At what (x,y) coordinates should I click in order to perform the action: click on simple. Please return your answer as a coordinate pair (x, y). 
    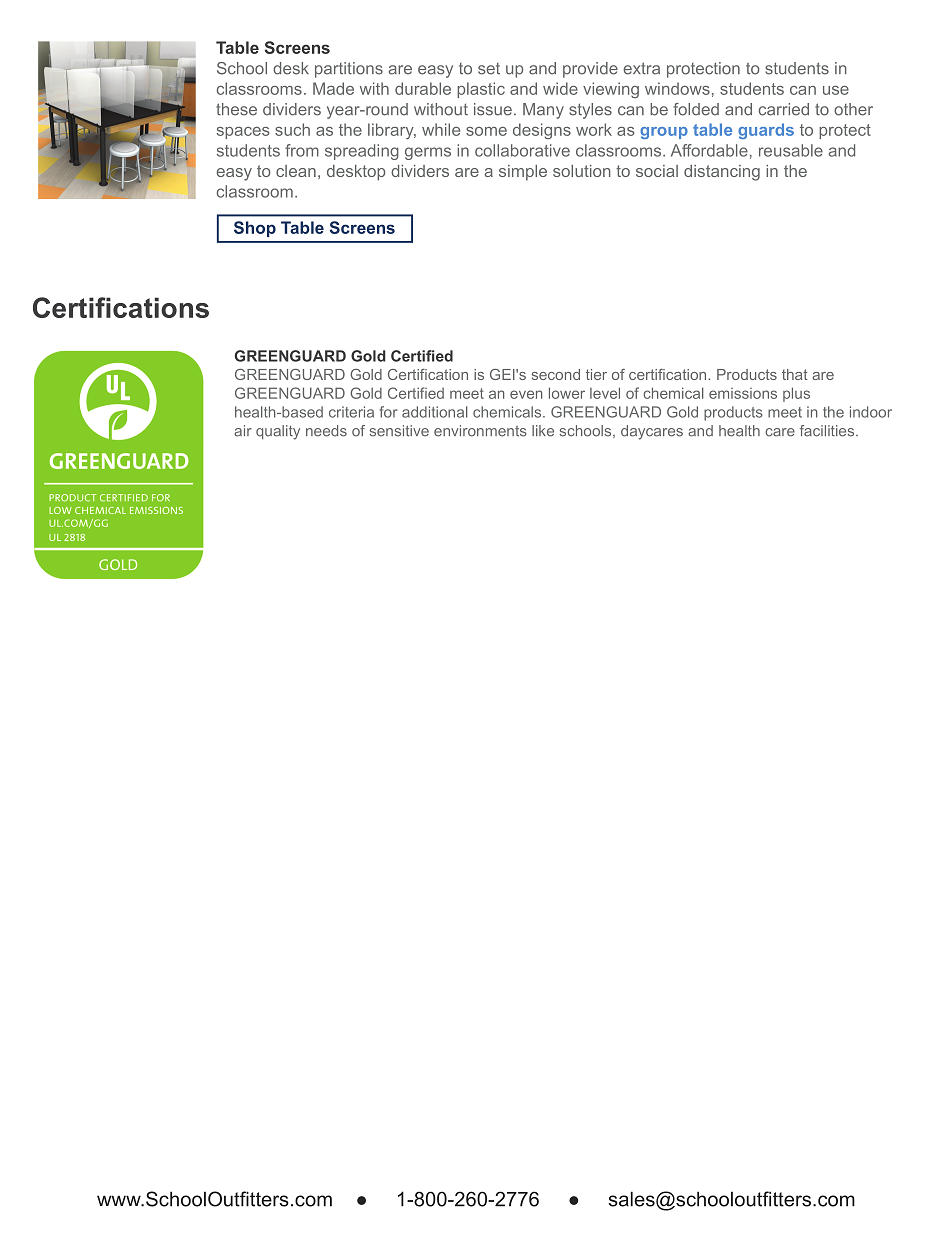
    Looking at the image, I should click on (523, 173).
